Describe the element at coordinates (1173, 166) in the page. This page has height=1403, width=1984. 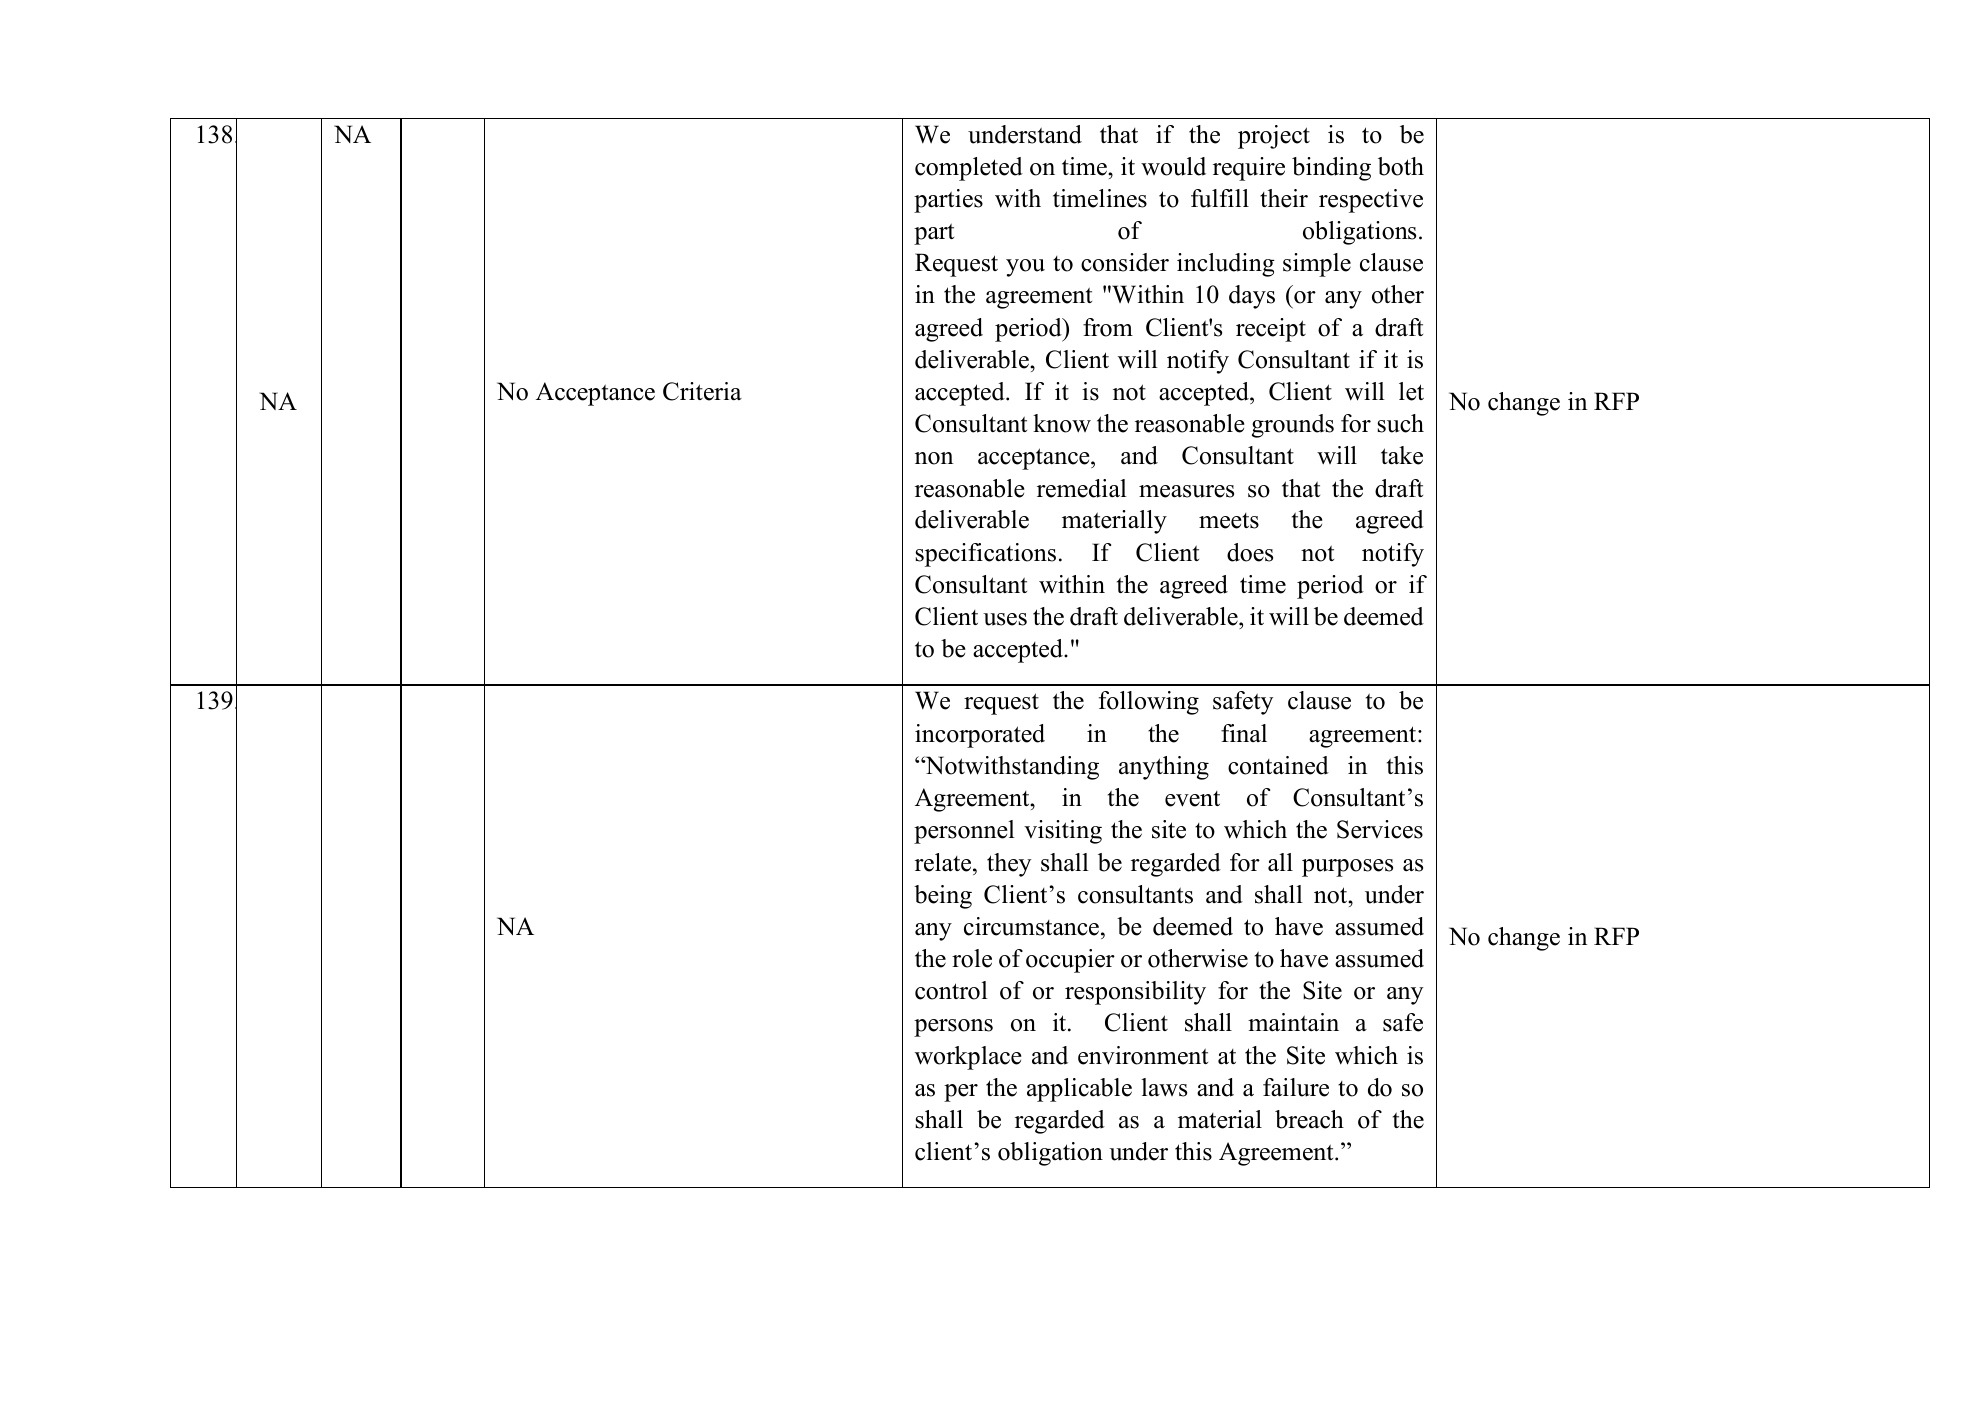
I see `would` at that location.
